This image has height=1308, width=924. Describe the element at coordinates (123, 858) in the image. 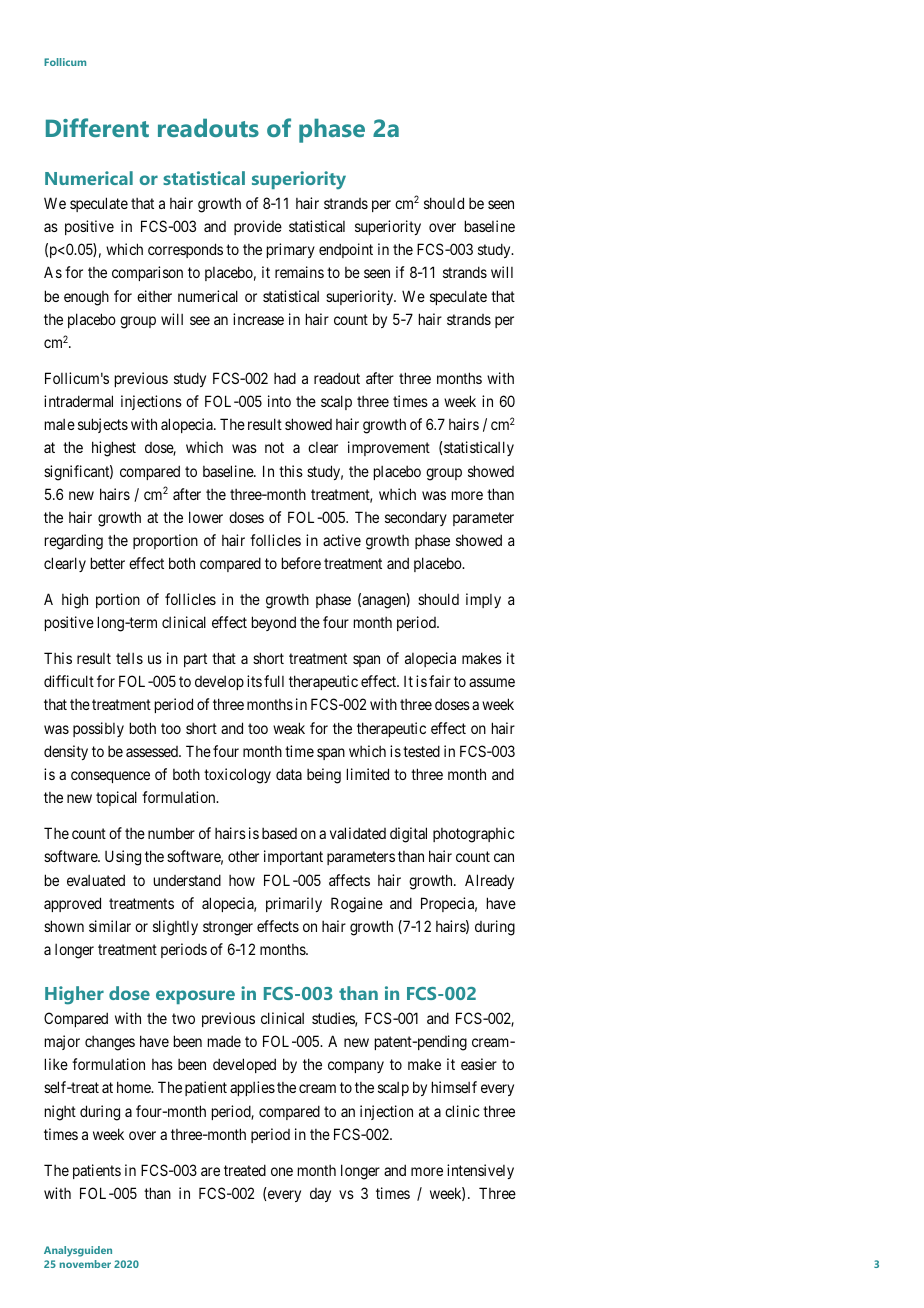

I see `Using` at that location.
